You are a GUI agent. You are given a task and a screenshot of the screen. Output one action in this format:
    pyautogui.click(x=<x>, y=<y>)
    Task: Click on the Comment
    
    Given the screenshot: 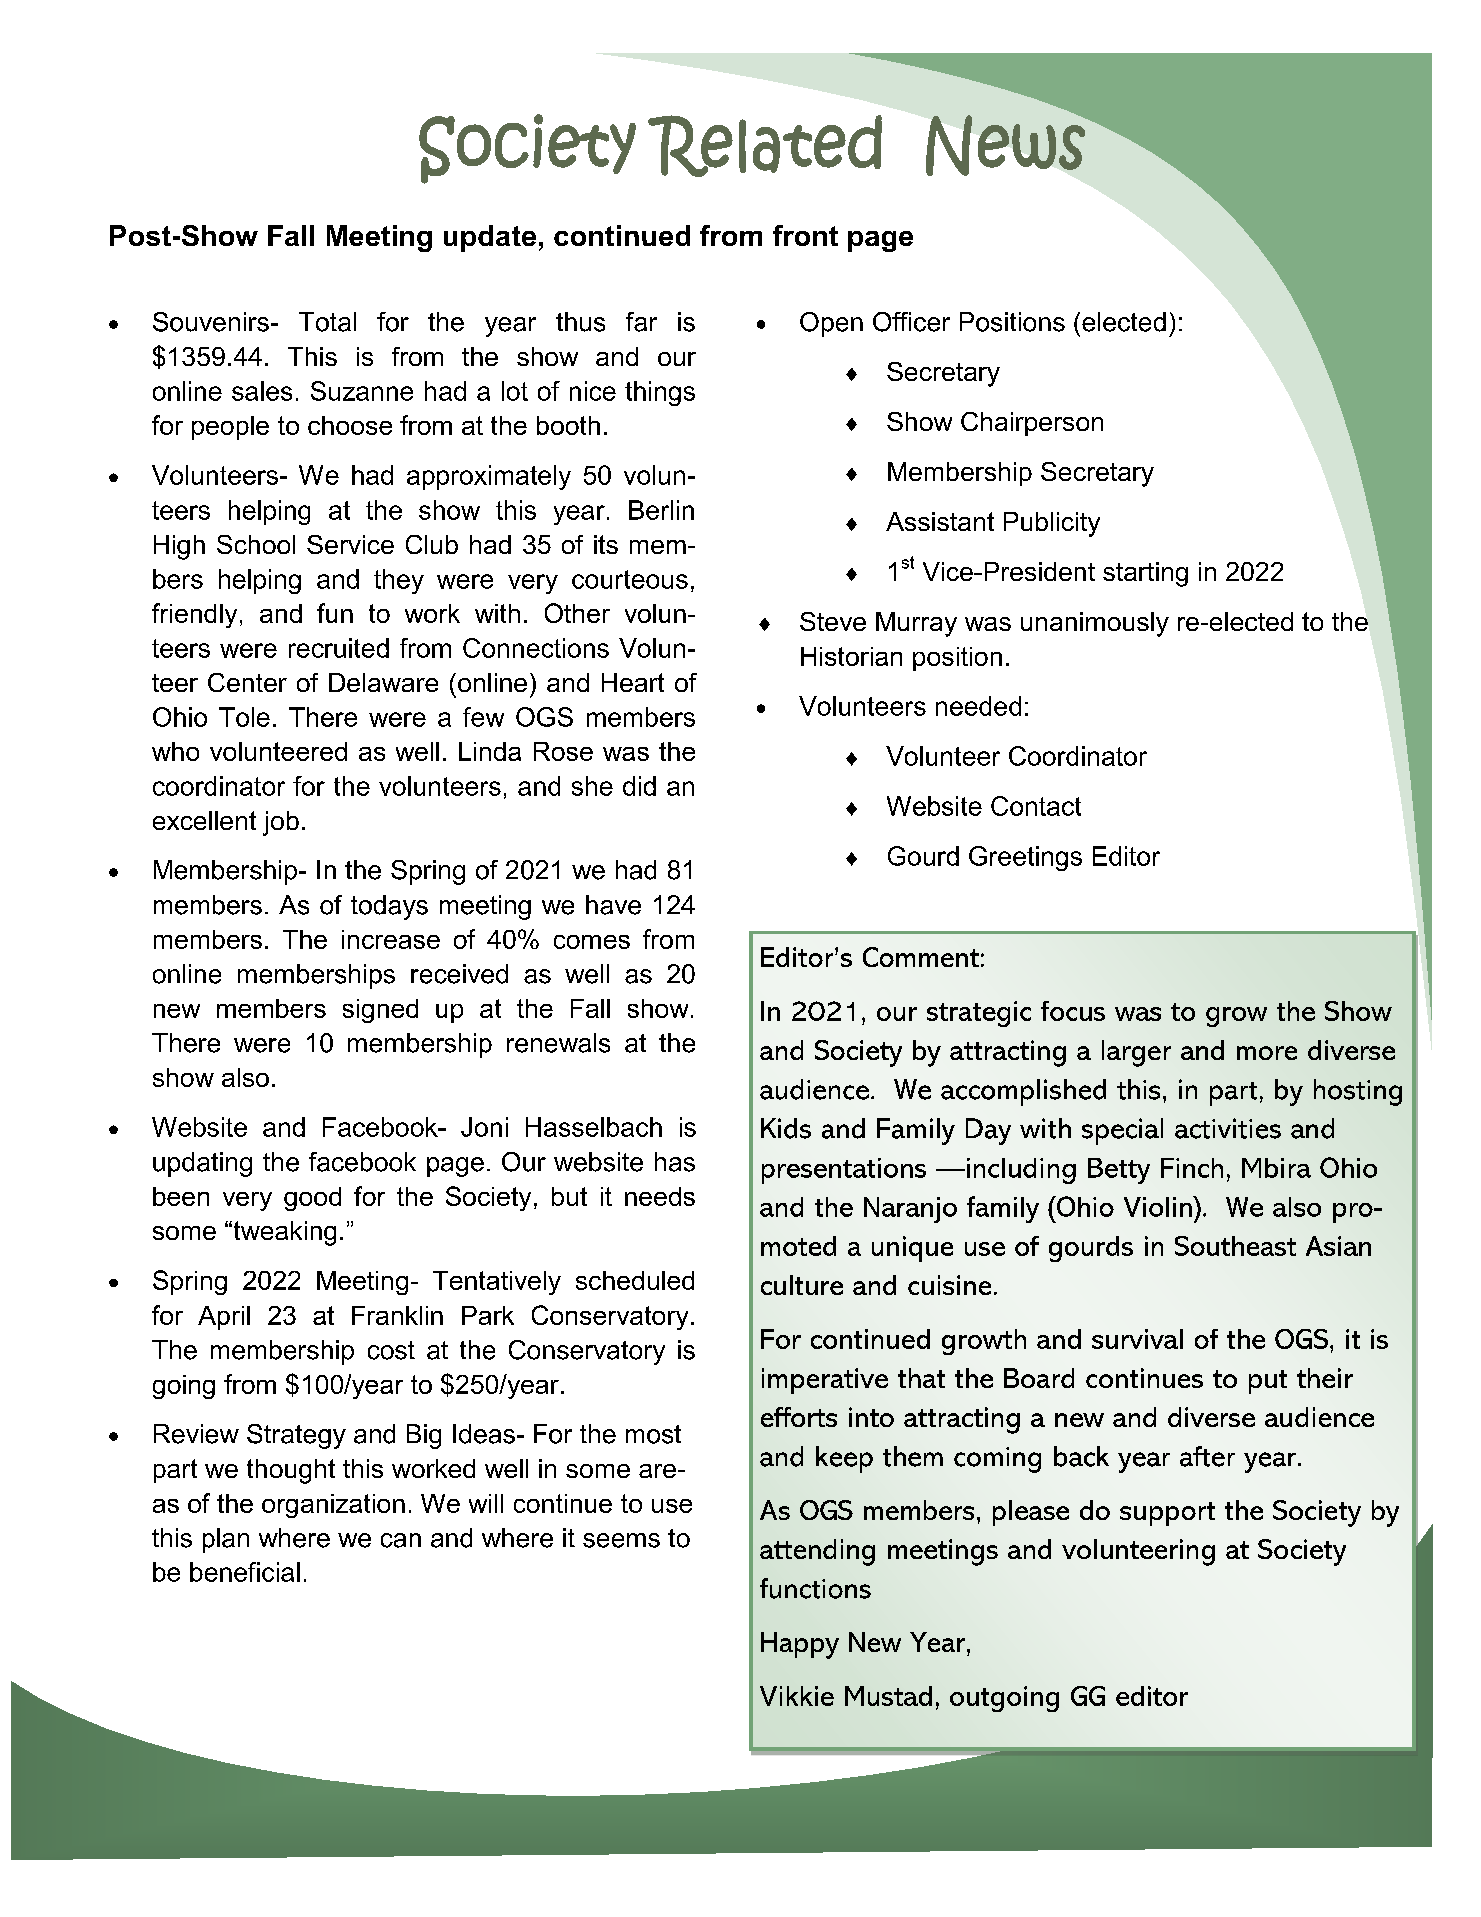 What is the action you would take?
    pyautogui.click(x=921, y=957)
